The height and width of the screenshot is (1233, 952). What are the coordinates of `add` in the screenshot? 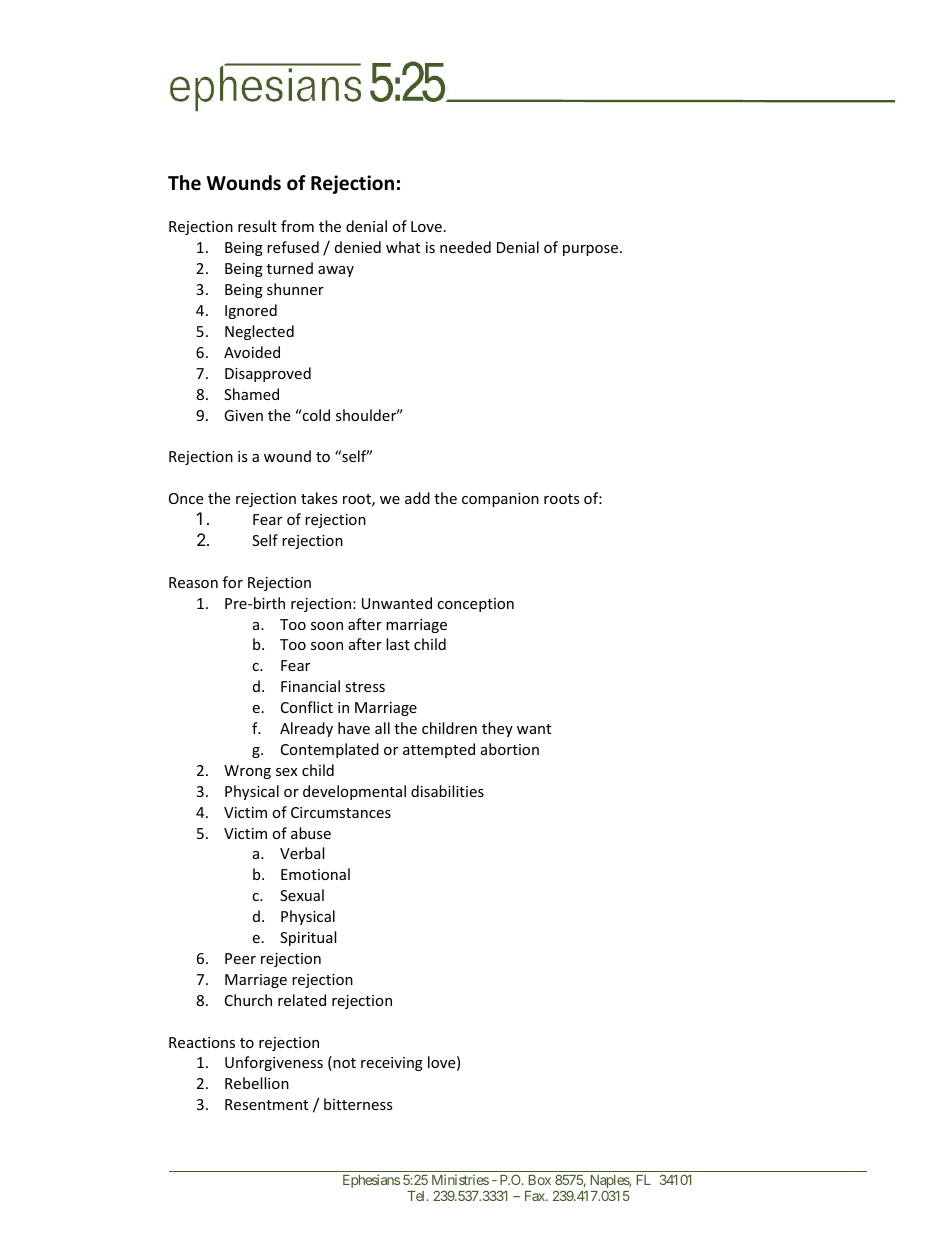 It's located at (417, 498).
